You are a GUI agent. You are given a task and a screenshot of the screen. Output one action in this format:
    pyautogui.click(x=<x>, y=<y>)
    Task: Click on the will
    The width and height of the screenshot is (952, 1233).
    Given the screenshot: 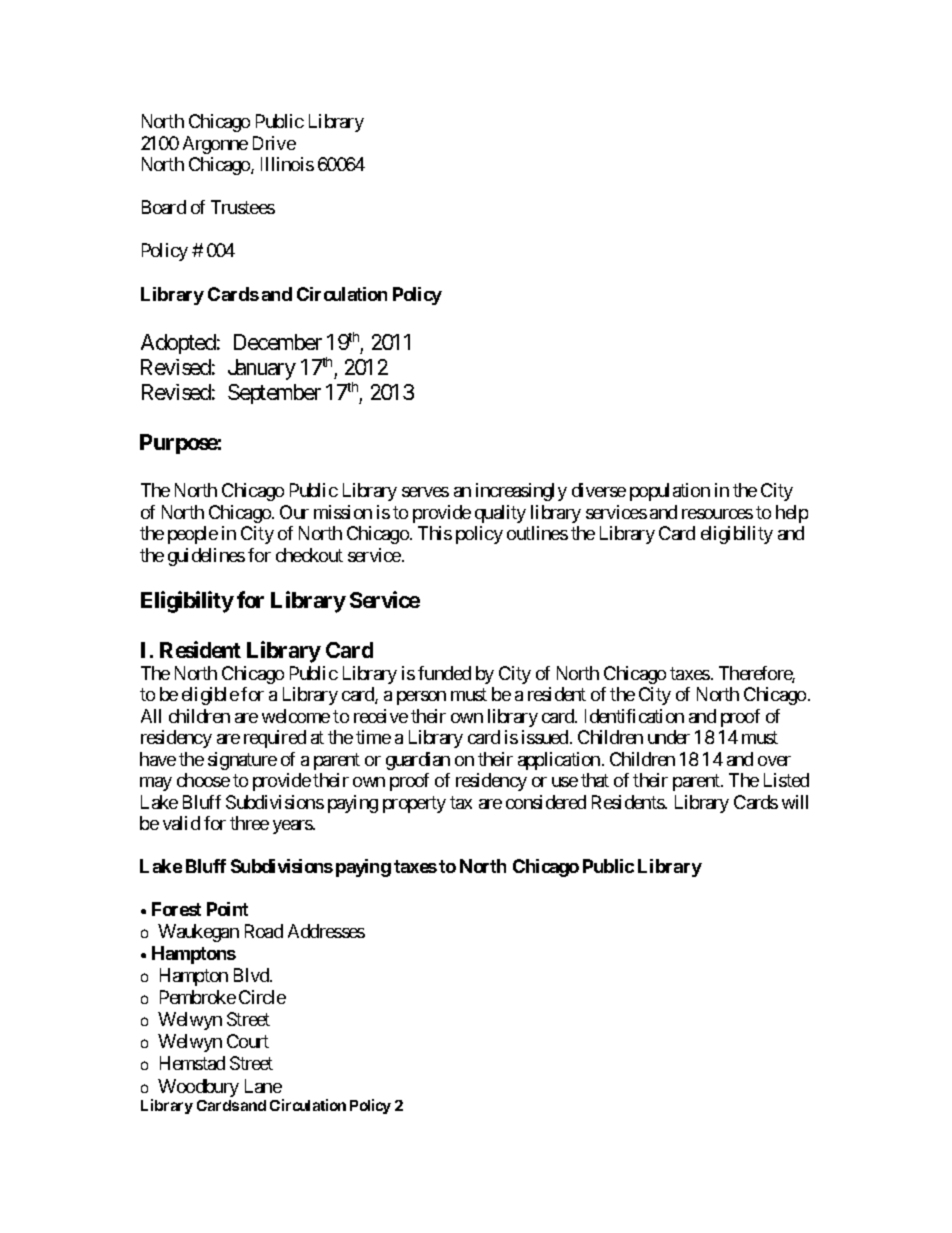 What is the action you would take?
    pyautogui.click(x=795, y=802)
